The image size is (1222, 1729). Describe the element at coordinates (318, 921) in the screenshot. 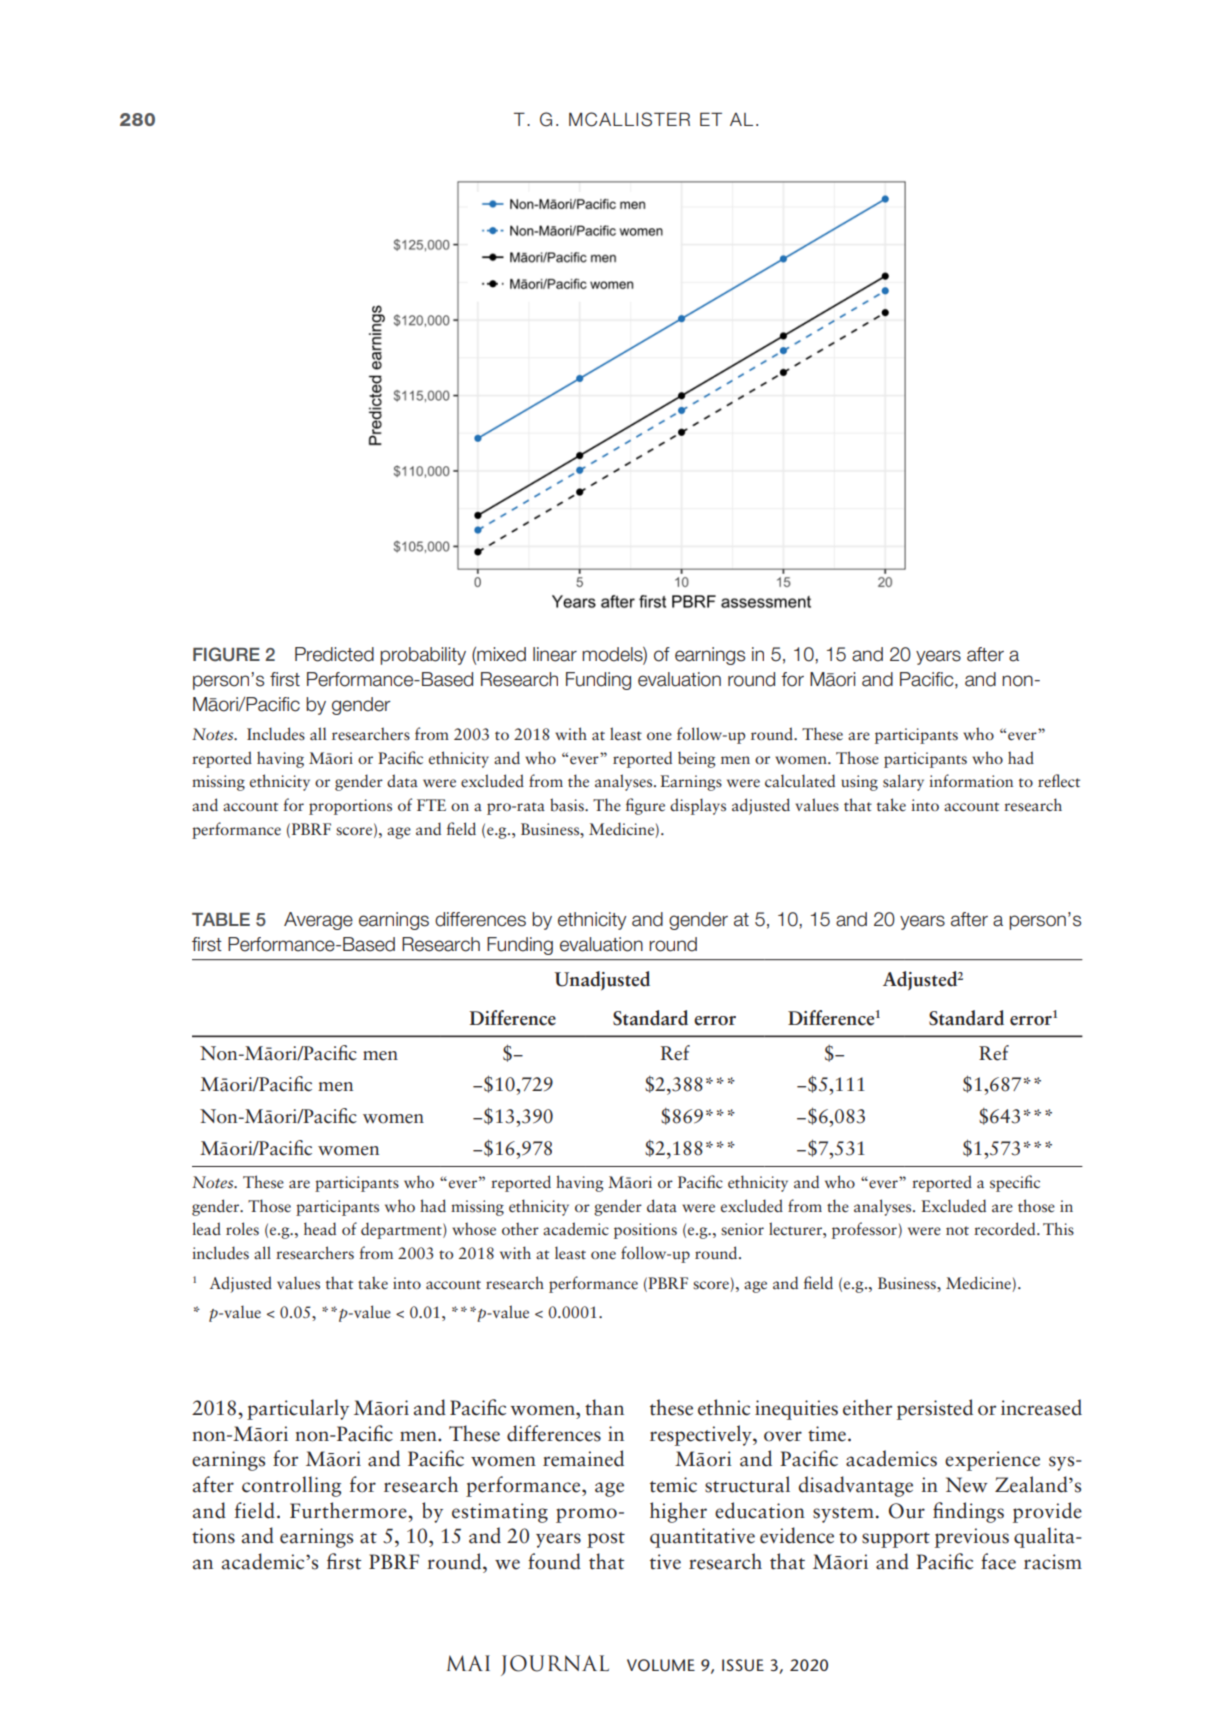

I see `Average` at that location.
